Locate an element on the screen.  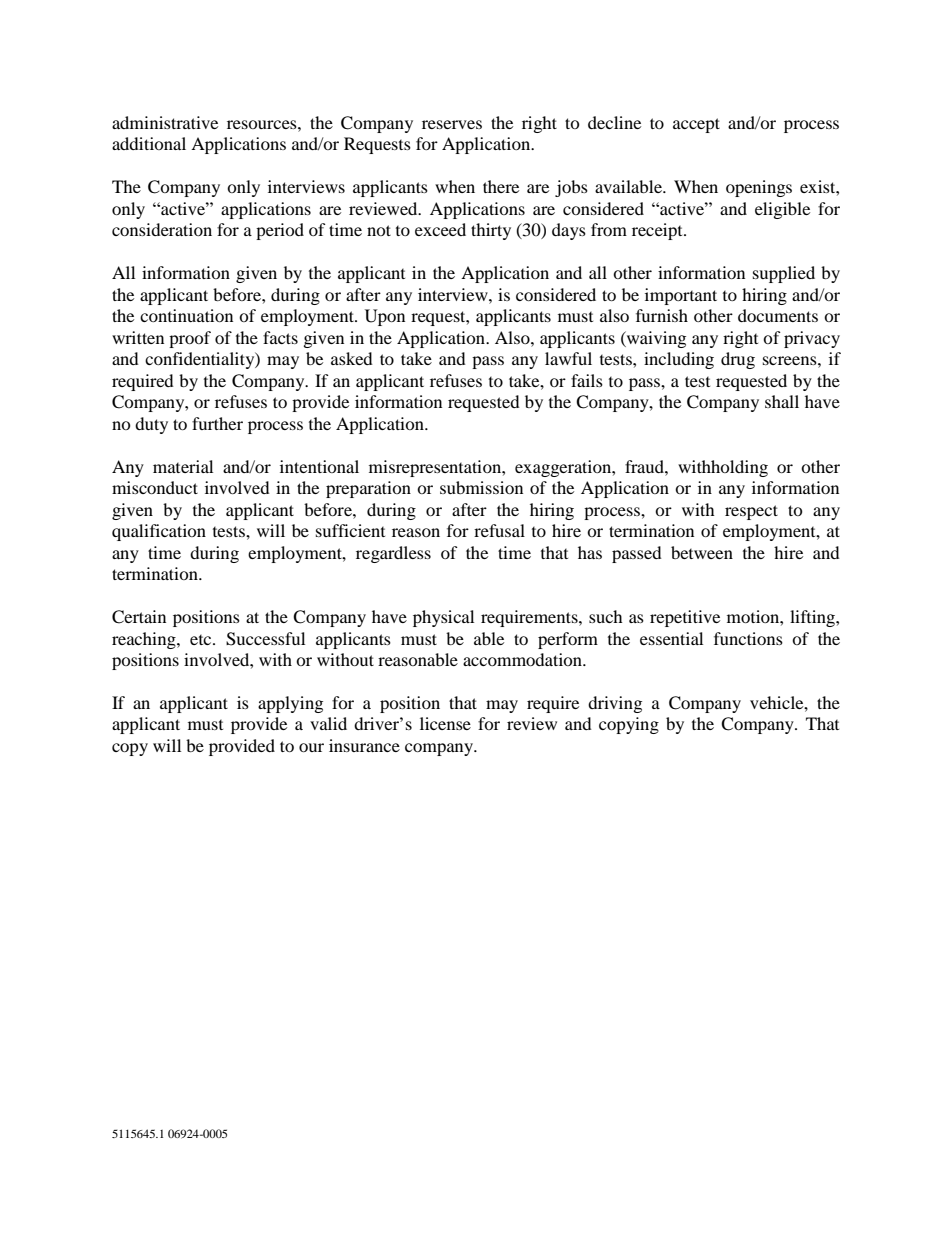
driving is located at coordinates (615, 704).
